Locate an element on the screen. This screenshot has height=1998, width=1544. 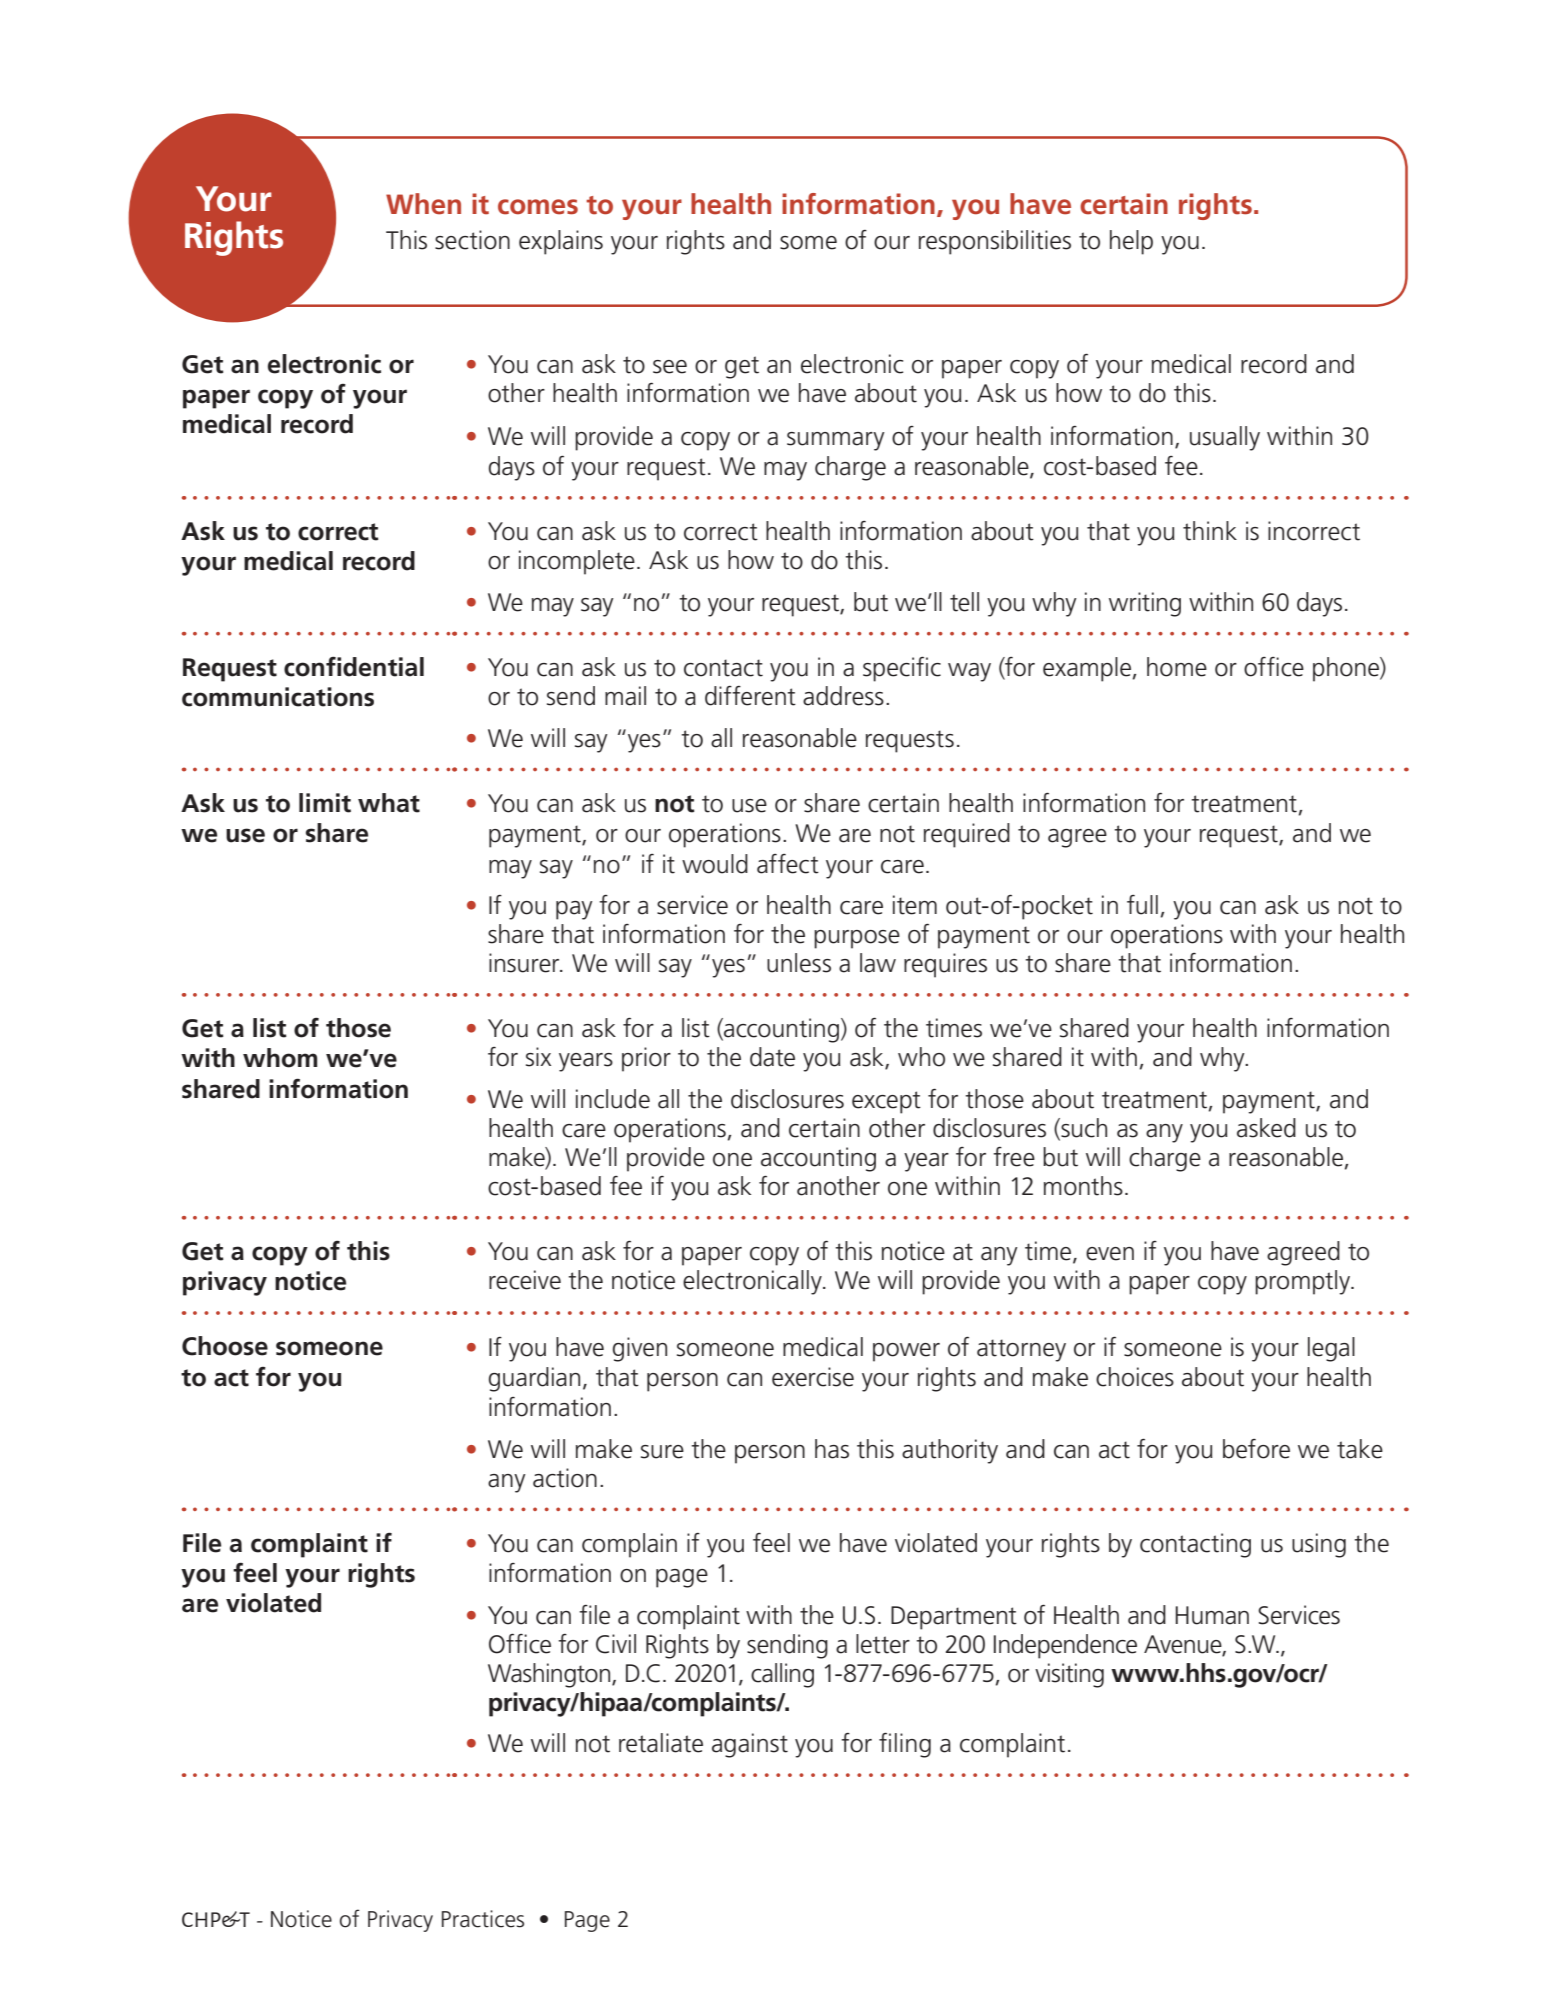
When is located at coordinates (423, 204).
